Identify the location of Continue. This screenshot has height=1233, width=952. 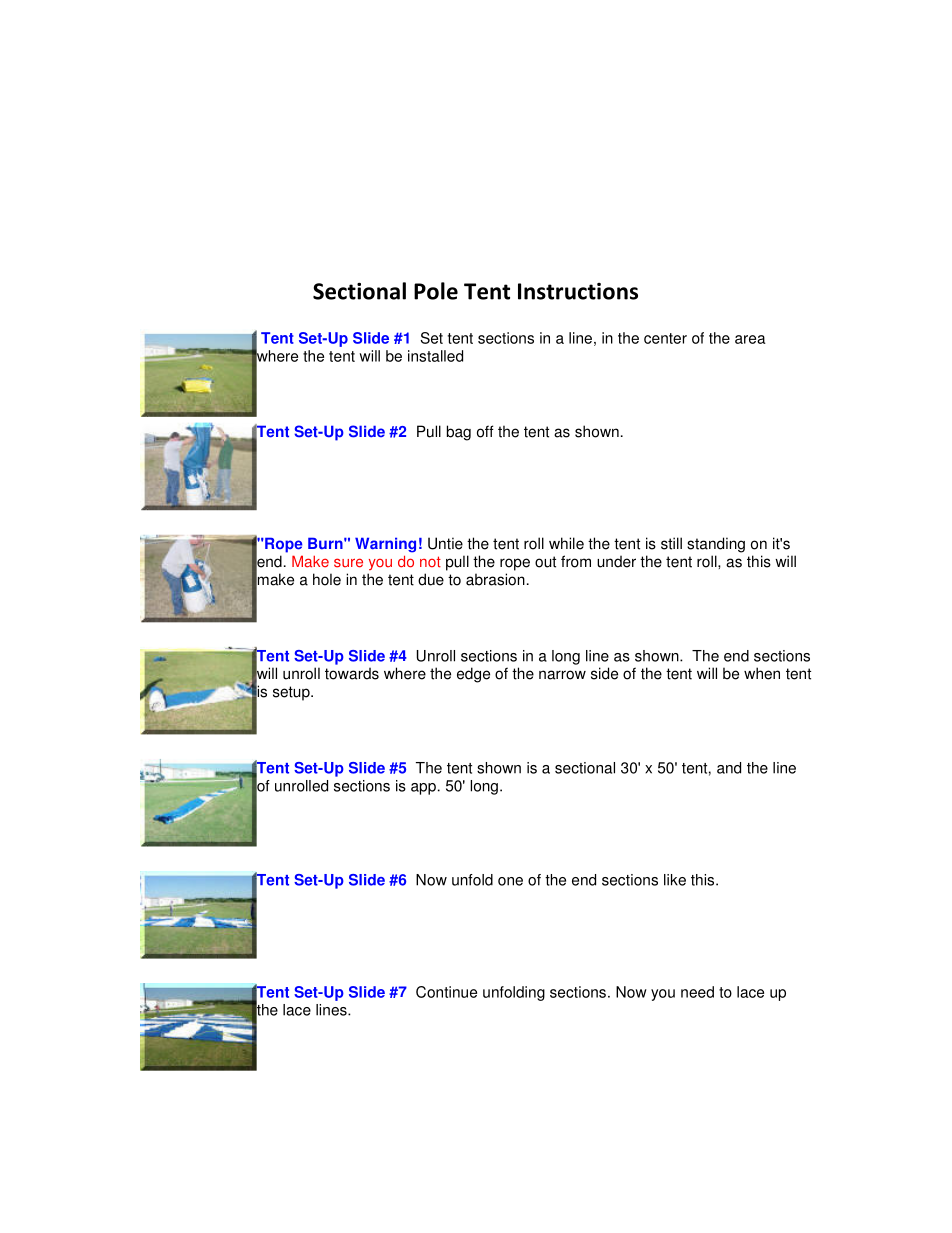
(446, 992).
